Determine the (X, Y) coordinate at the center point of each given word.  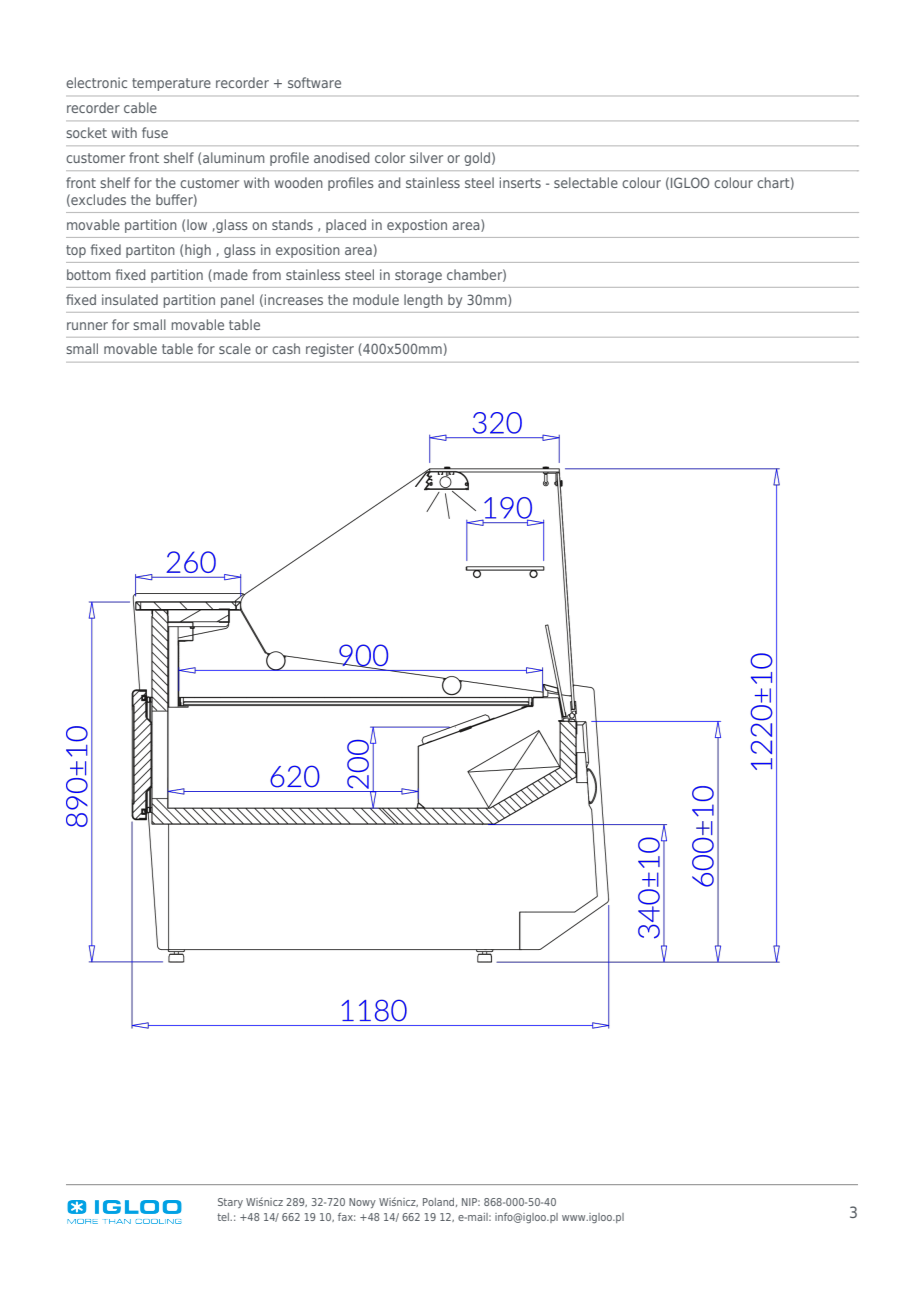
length (423, 301)
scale (235, 348)
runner (87, 326)
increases (294, 299)
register (330, 350)
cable (140, 107)
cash (286, 348)
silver (426, 157)
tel (224, 1217)
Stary (230, 1203)
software (314, 82)
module (376, 299)
